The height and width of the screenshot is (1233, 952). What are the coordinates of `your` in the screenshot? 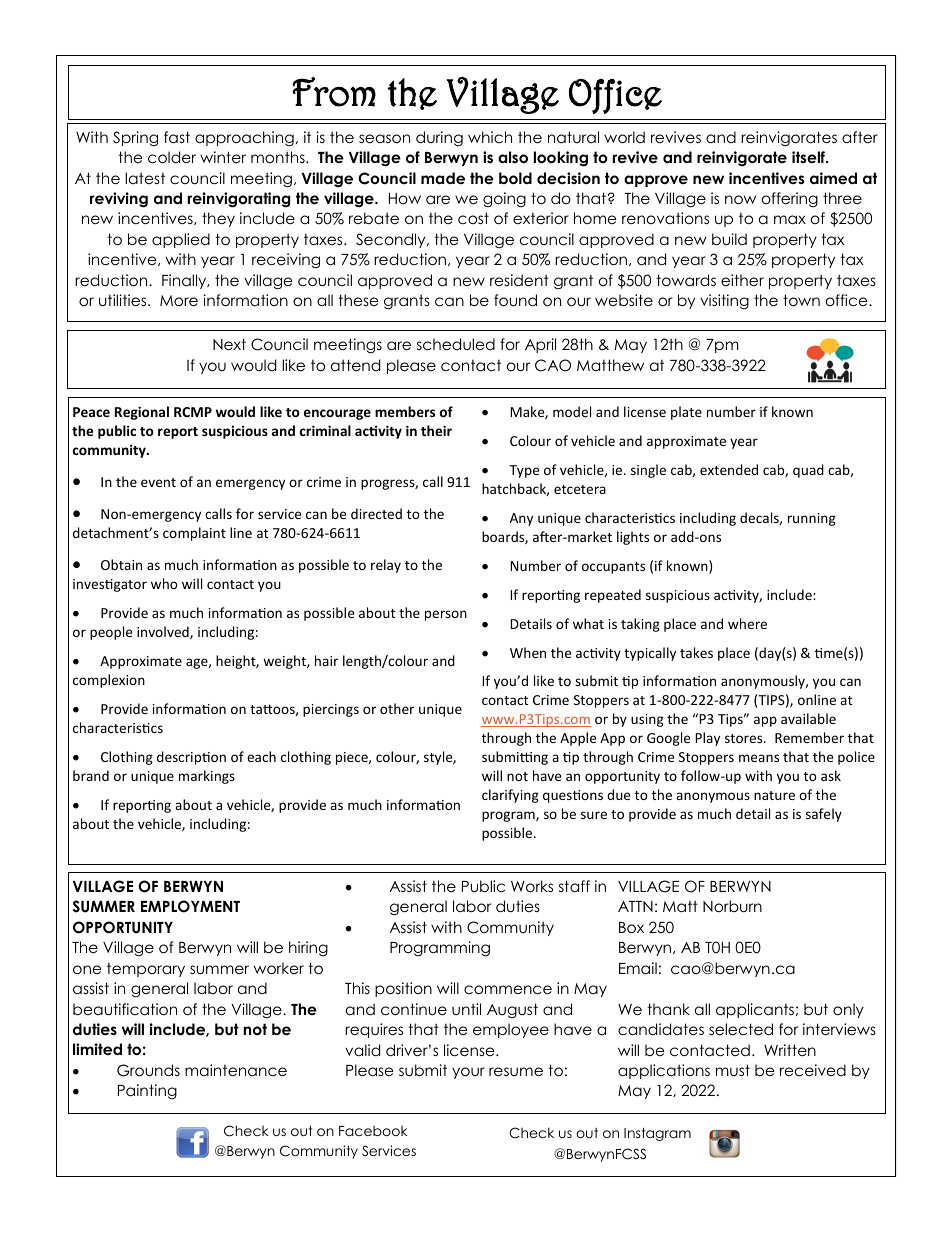 It's located at (468, 1073).
